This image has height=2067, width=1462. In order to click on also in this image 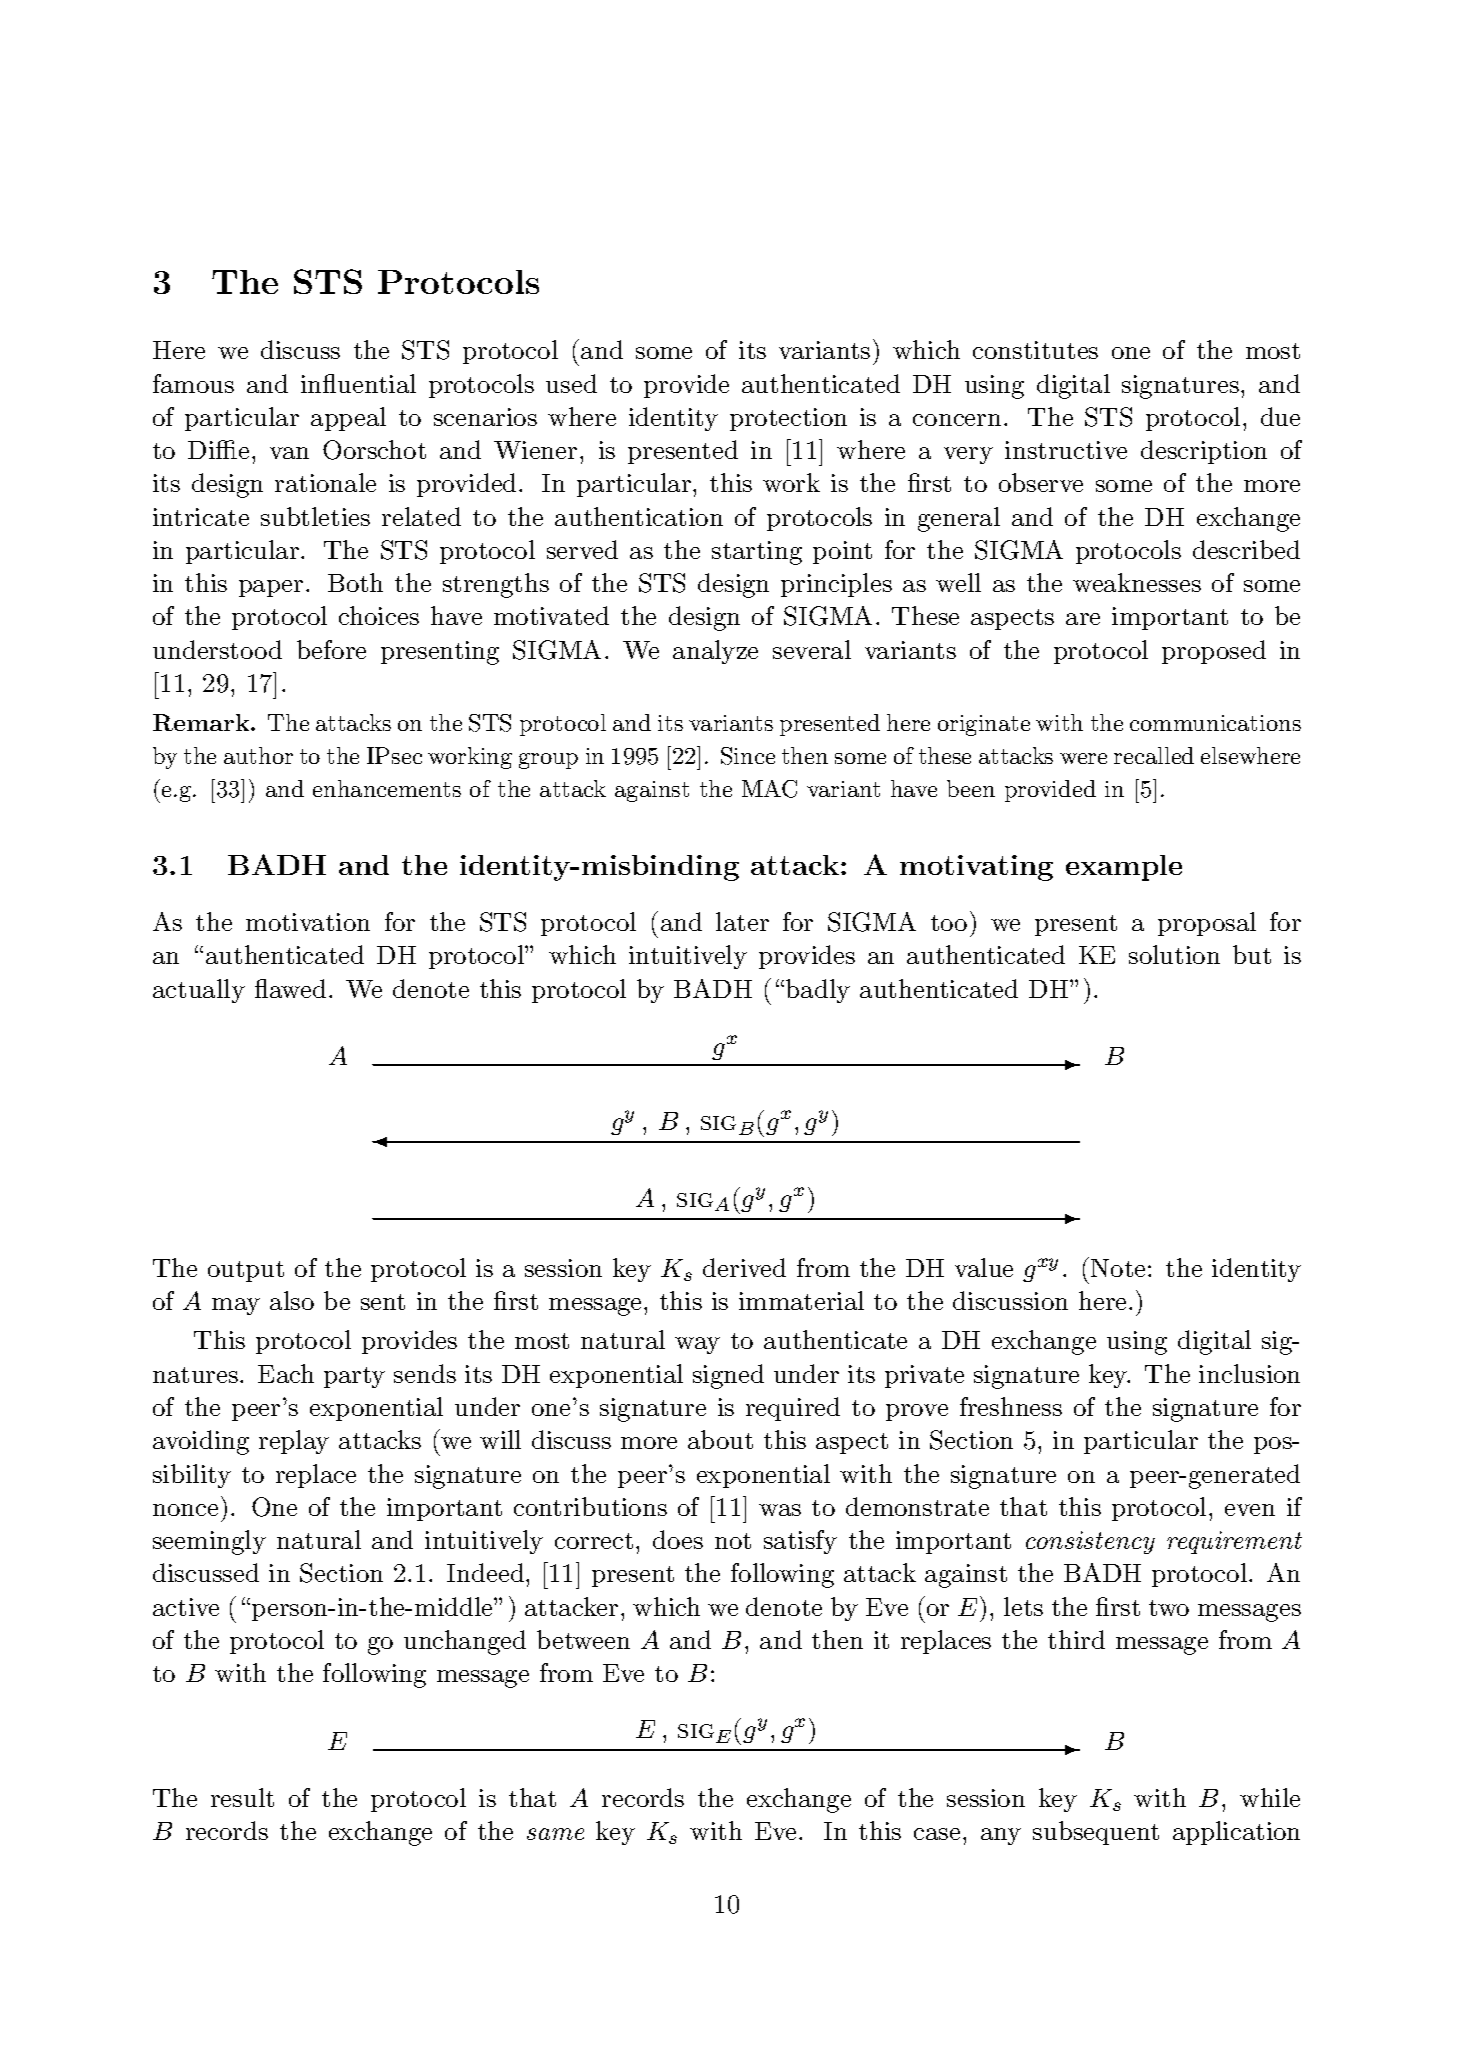, I will do `click(292, 1300)`.
